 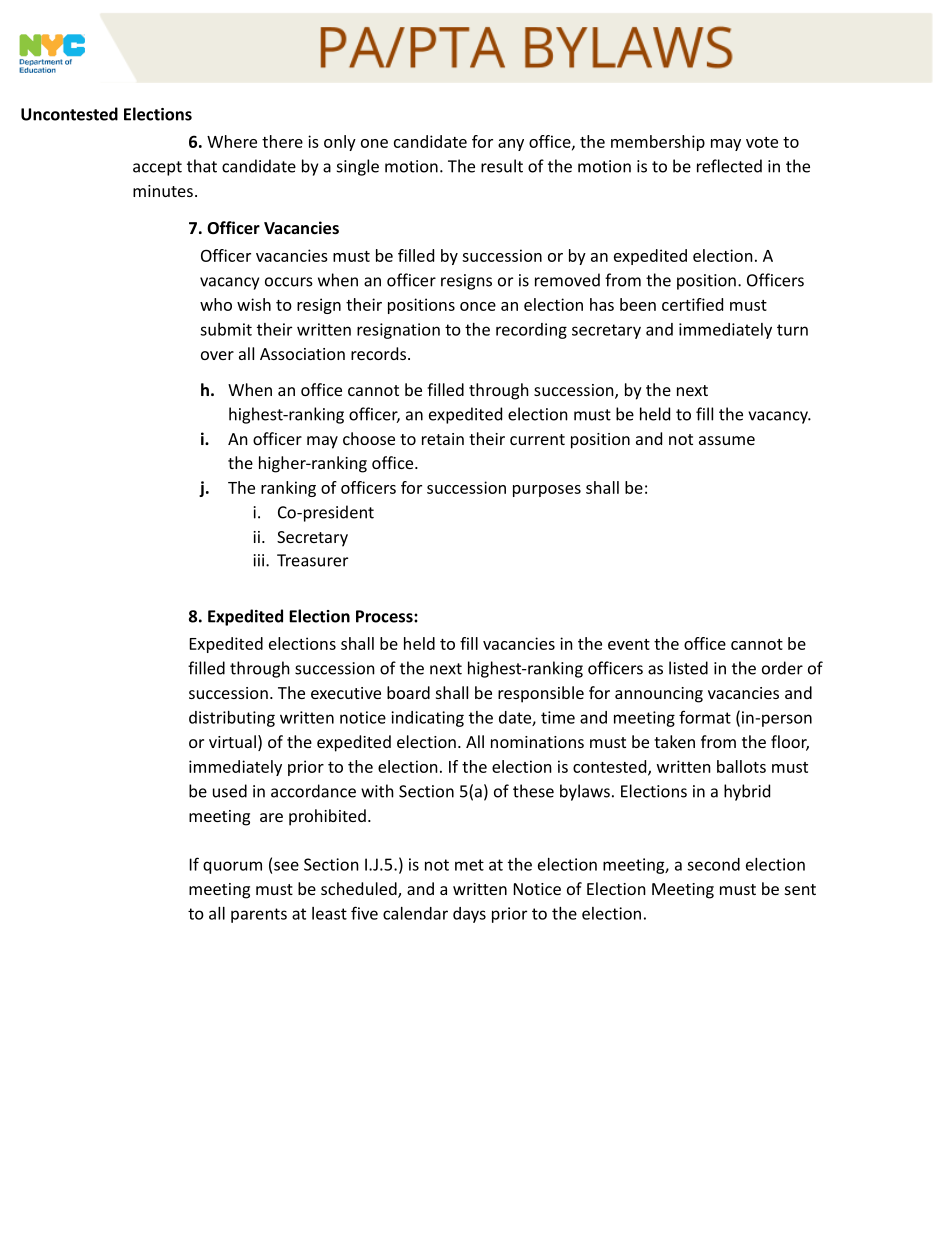 What do you see at coordinates (469, 915) in the screenshot?
I see `days` at bounding box center [469, 915].
